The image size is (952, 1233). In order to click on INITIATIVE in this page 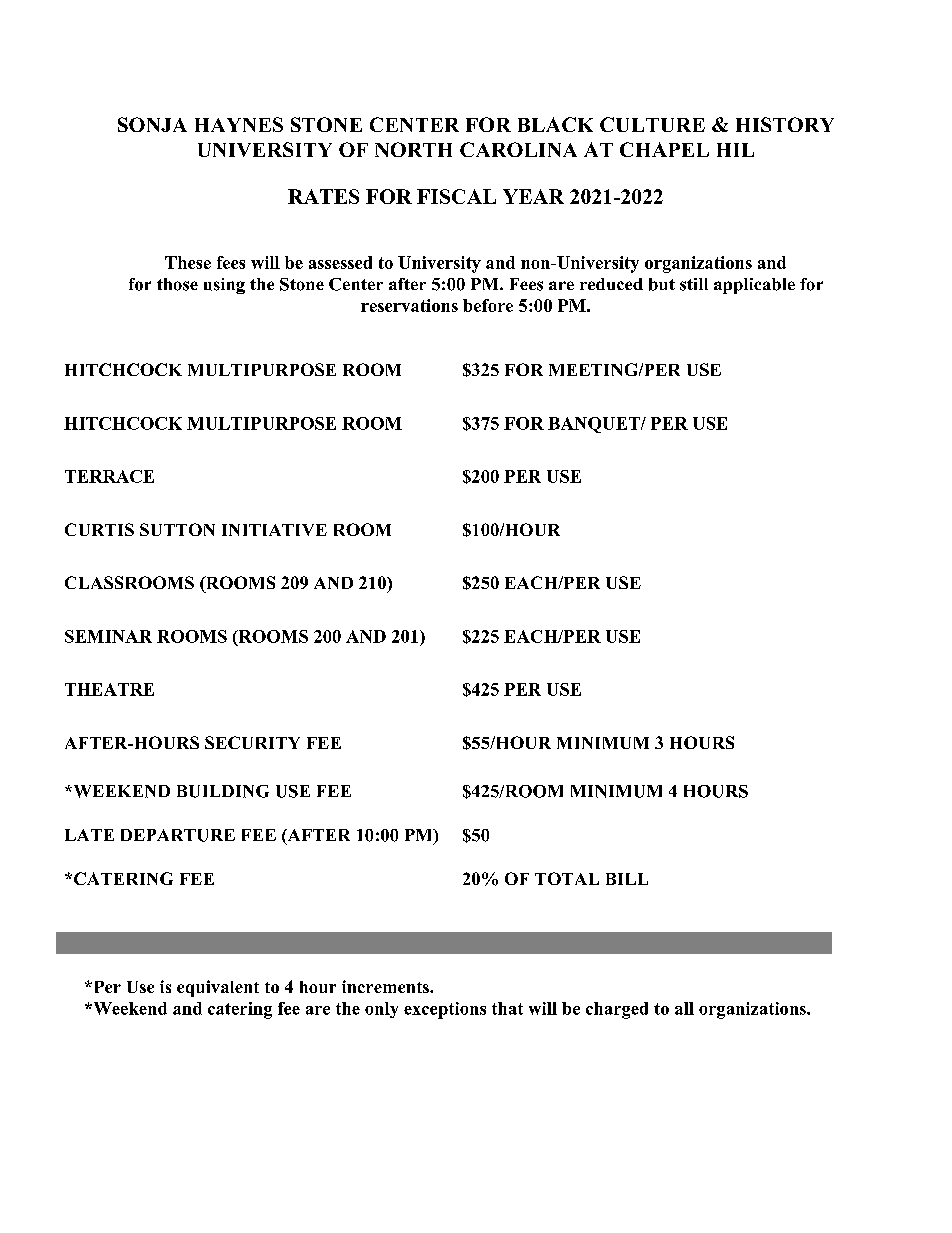, I will do `click(274, 530)`.
